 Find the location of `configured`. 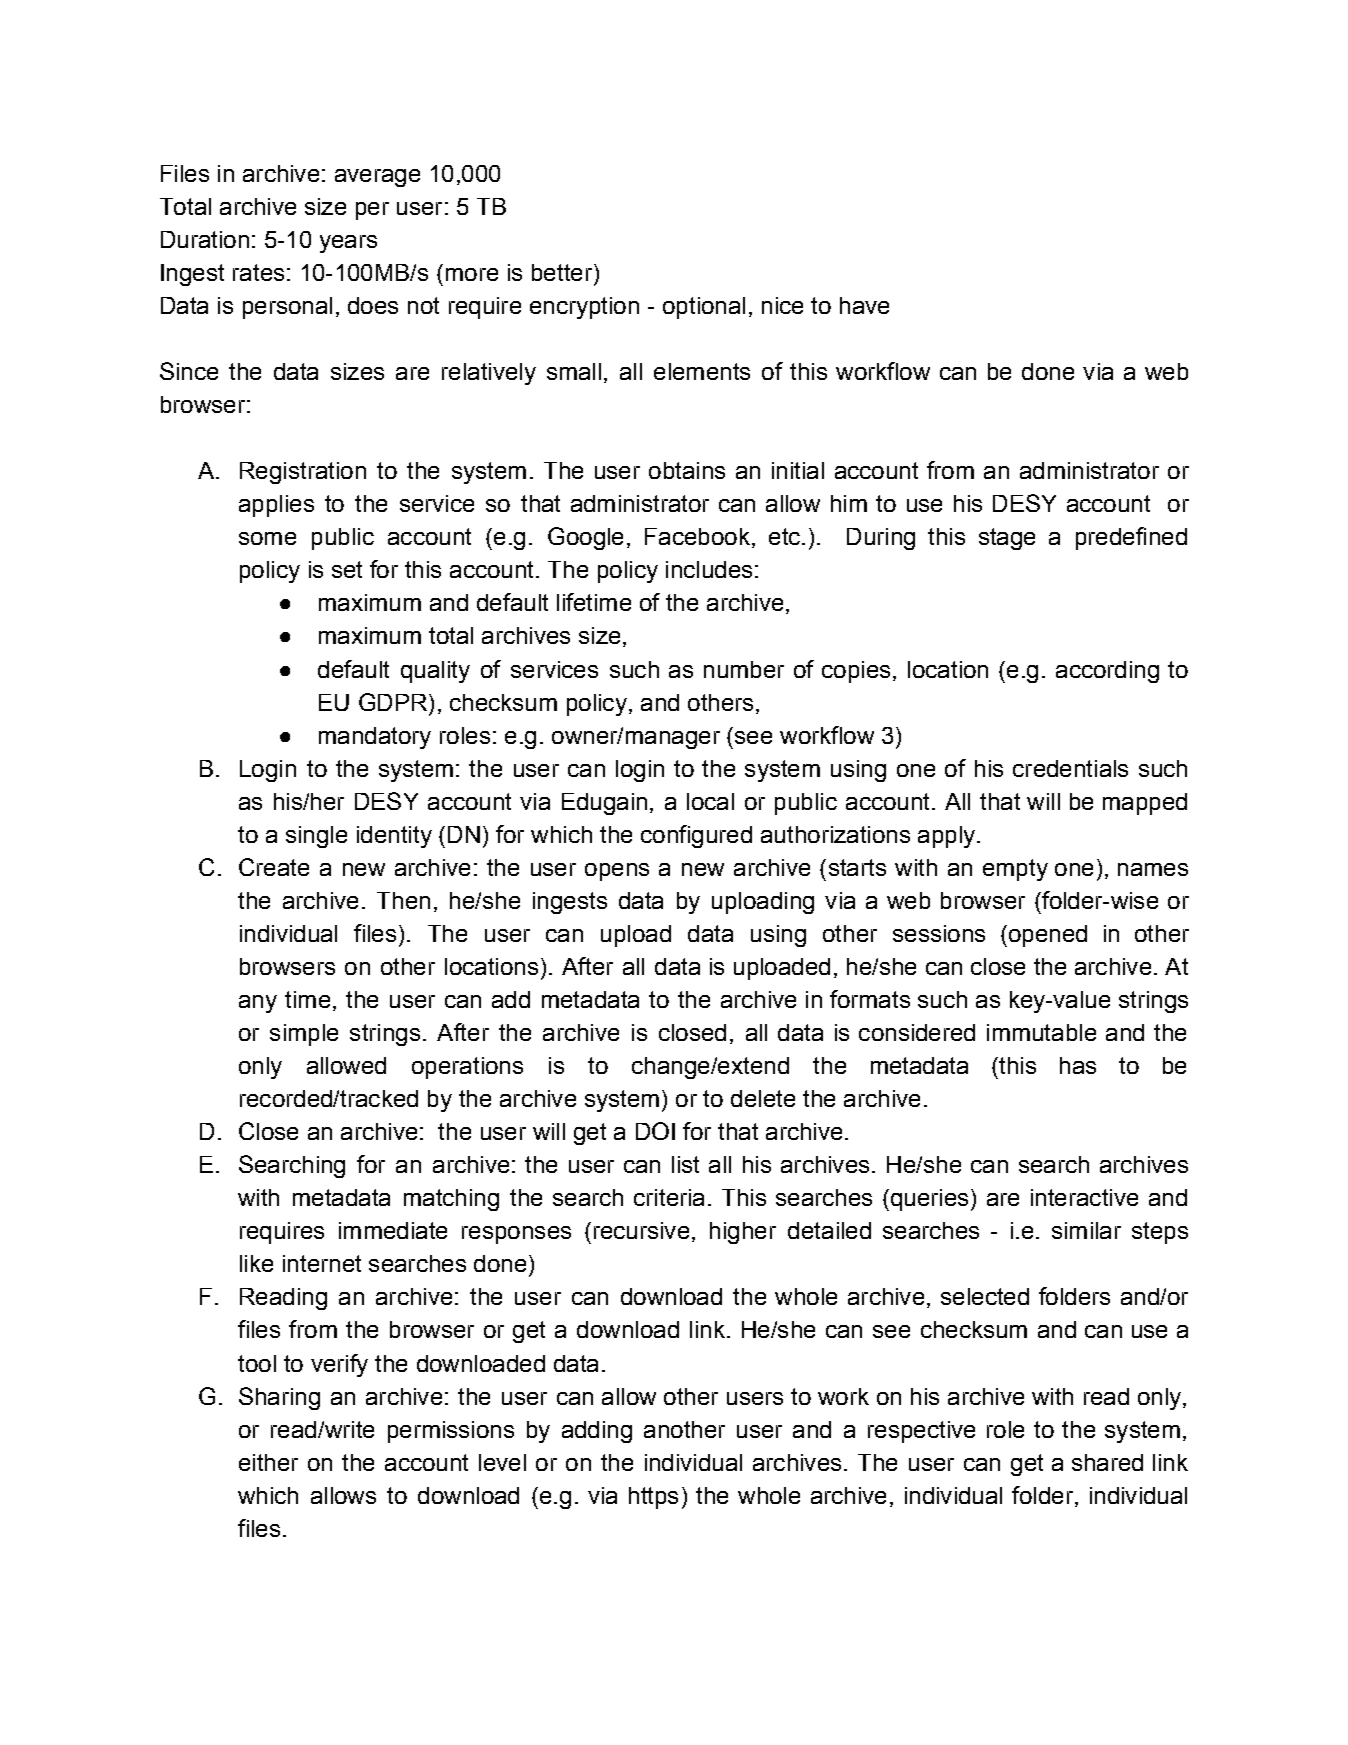

configured is located at coordinates (696, 836).
